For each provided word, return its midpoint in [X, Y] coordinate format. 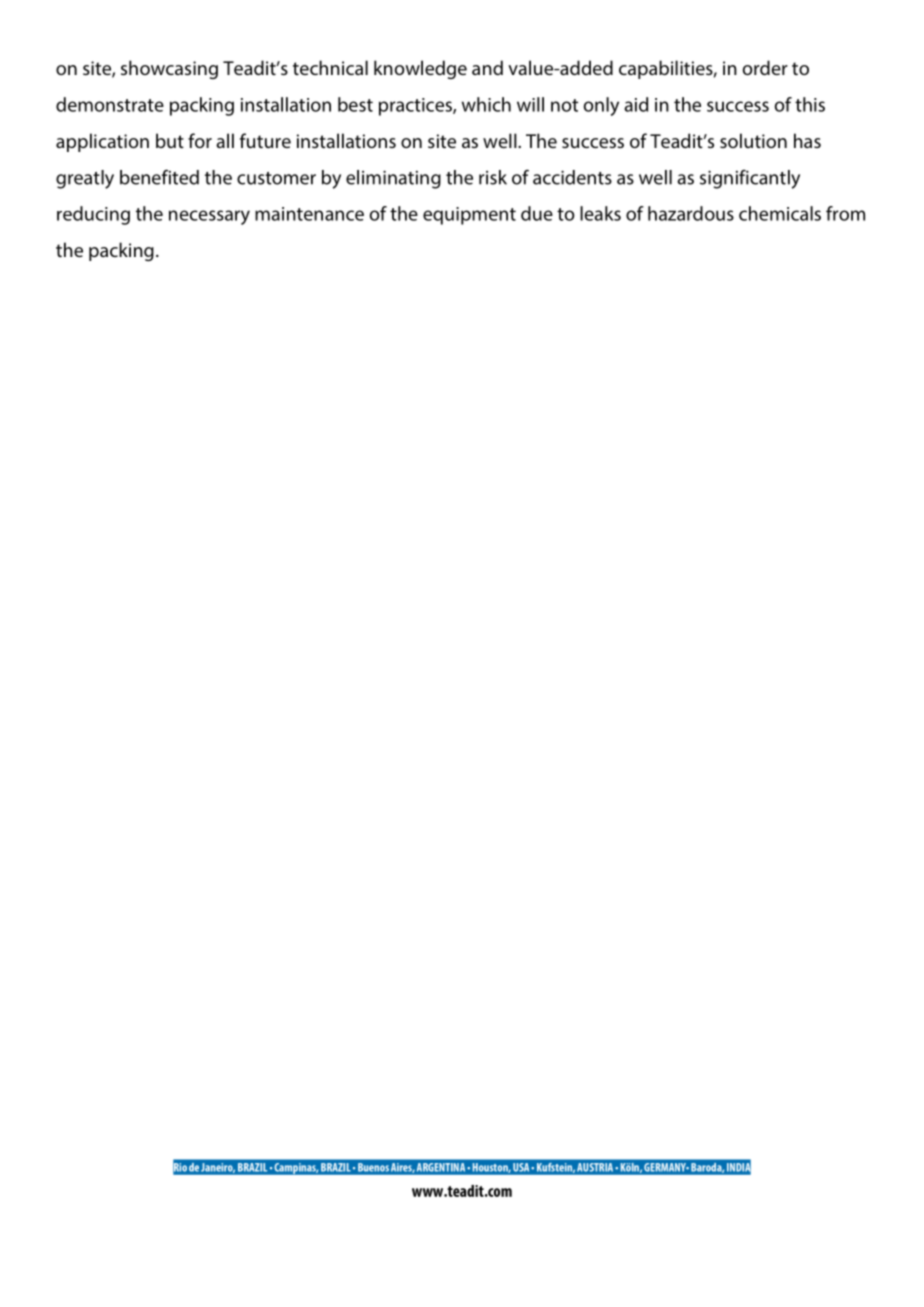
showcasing [169, 69]
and [487, 67]
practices [416, 107]
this [810, 104]
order [765, 67]
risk [493, 177]
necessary [209, 217]
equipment [469, 216]
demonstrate [110, 104]
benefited [159, 177]
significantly [750, 179]
